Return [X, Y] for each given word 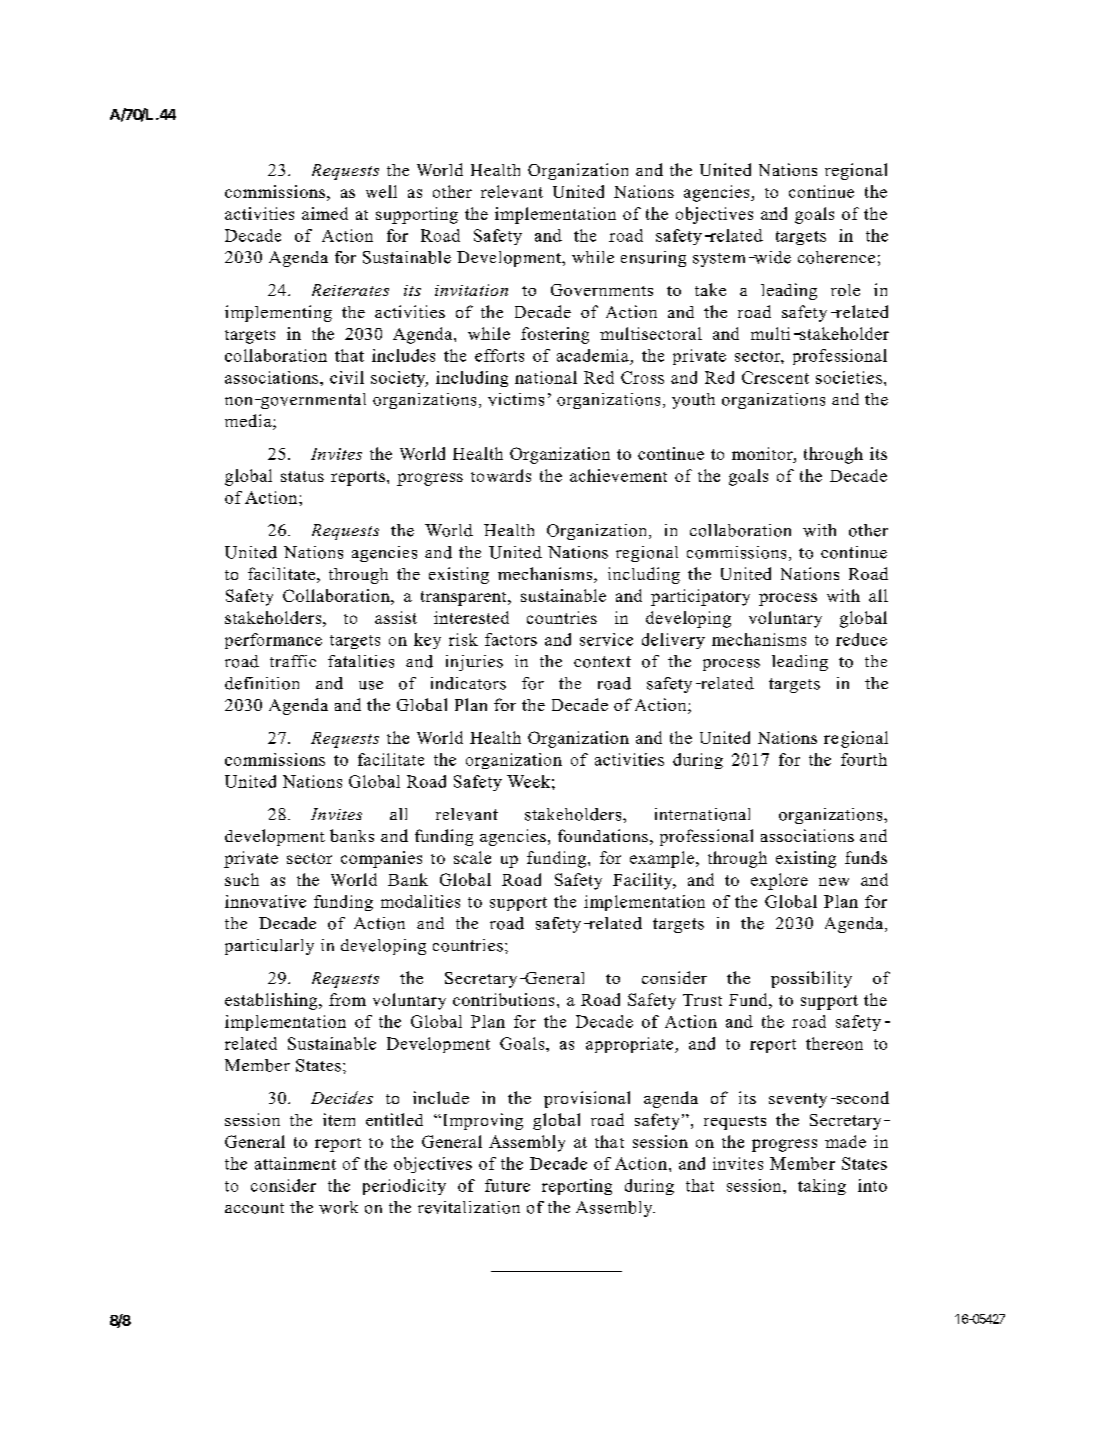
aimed [325, 213]
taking [822, 1187]
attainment [295, 1163]
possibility [811, 979]
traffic [293, 661]
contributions [503, 999]
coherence [836, 257]
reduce [861, 639]
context [602, 662]
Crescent [775, 377]
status [302, 476]
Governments [602, 290]
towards [501, 475]
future [507, 1185]
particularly [269, 947]
